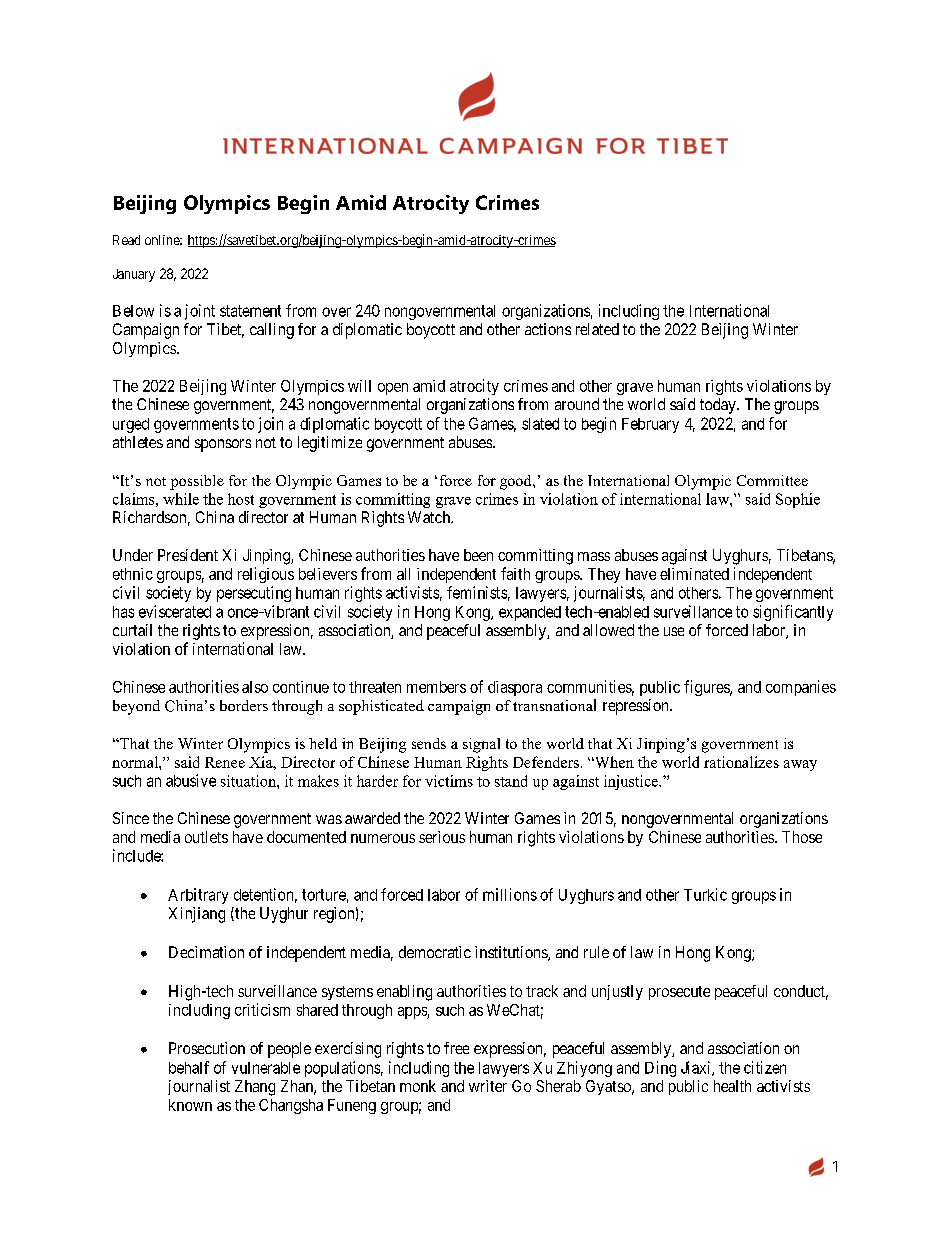  I want to click on members, so click(436, 687).
